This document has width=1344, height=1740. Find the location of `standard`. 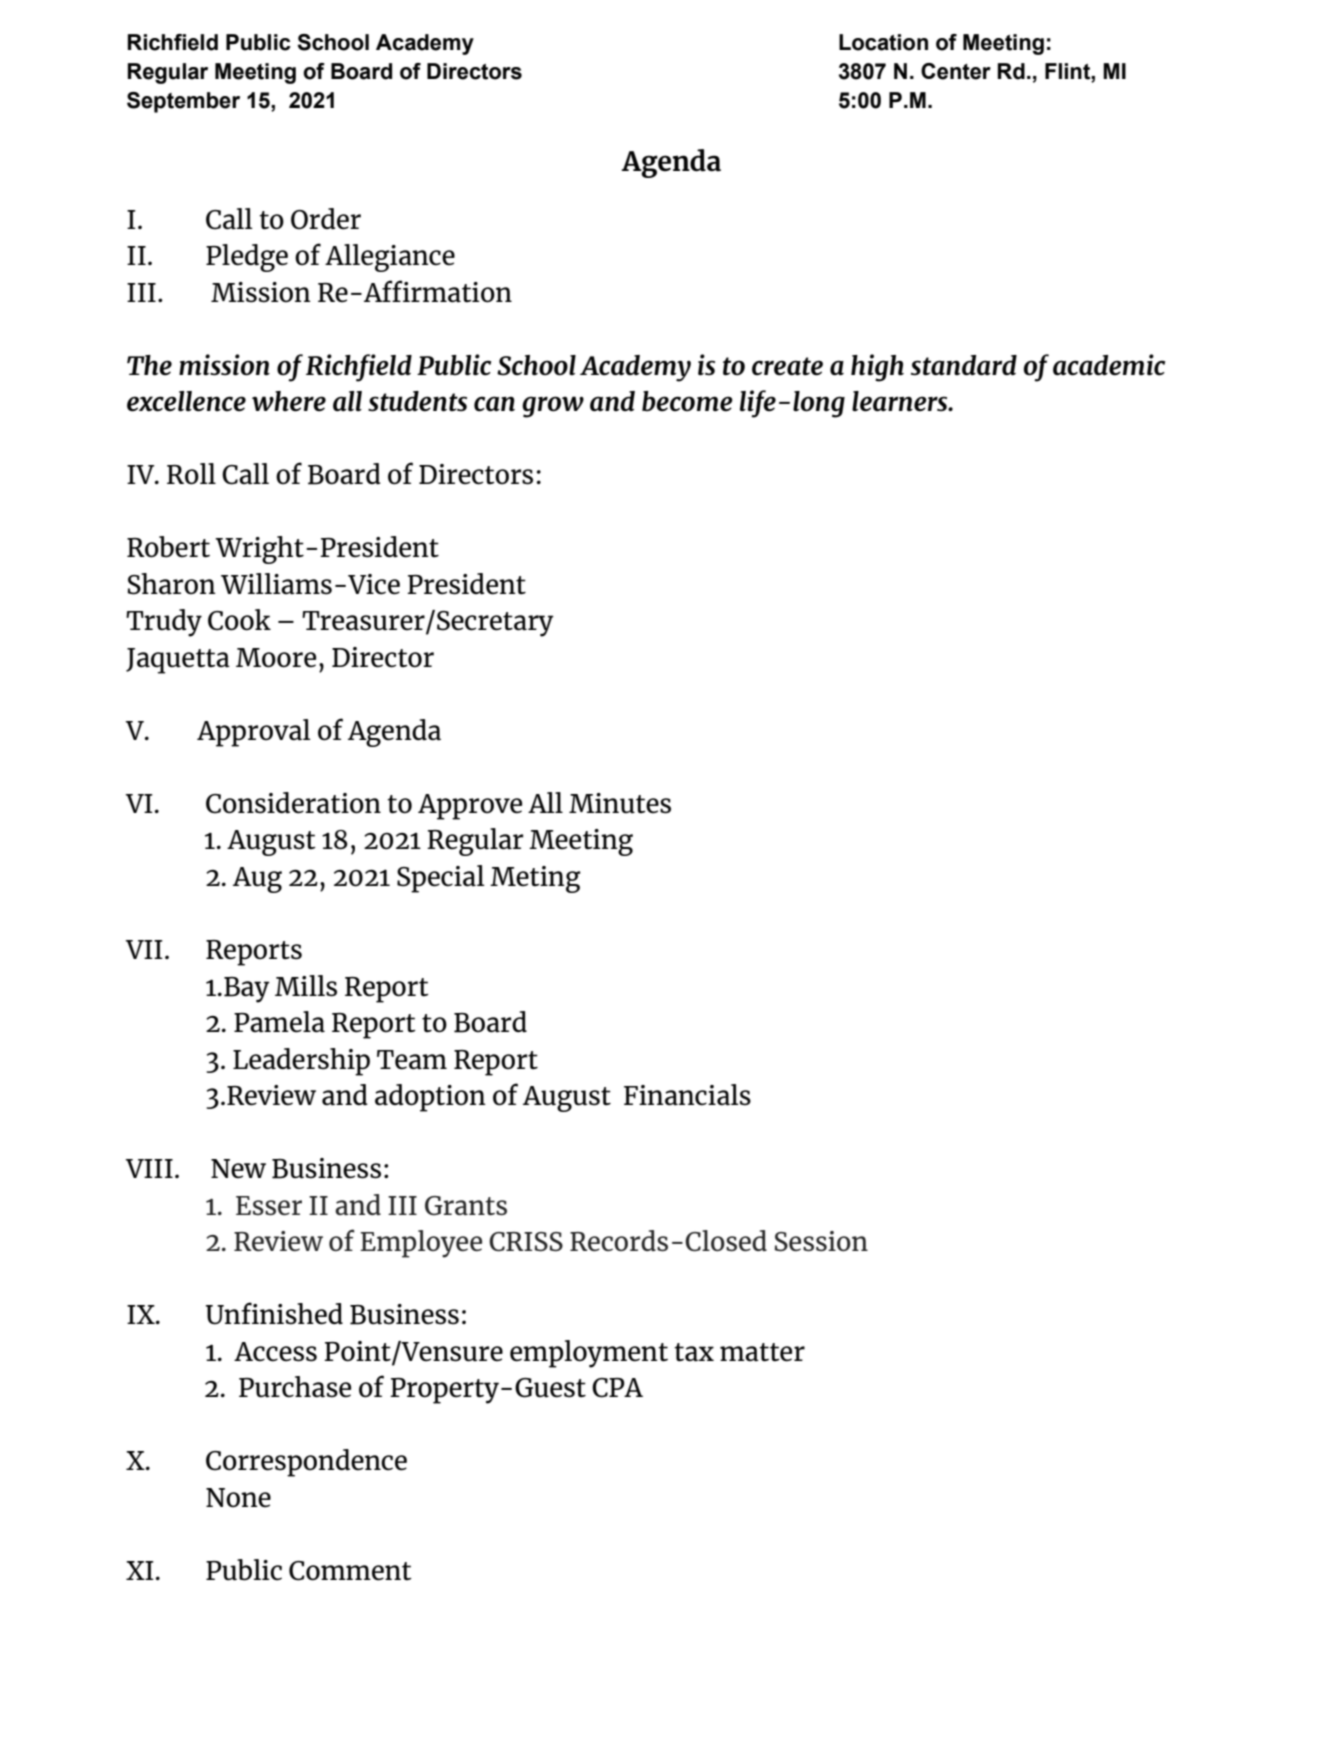

standard is located at coordinates (964, 365).
